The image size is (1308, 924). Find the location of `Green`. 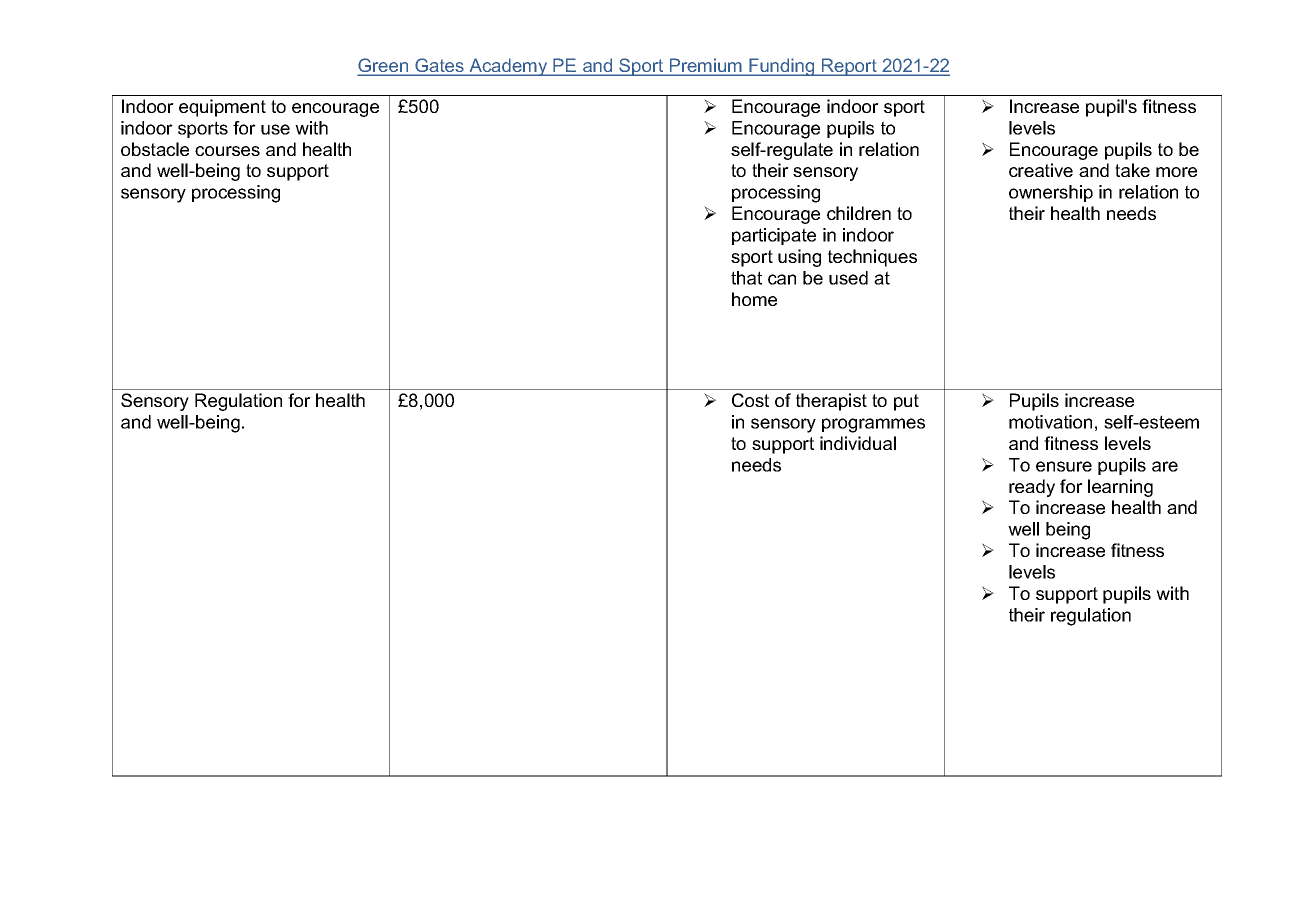

Green is located at coordinates (384, 66).
